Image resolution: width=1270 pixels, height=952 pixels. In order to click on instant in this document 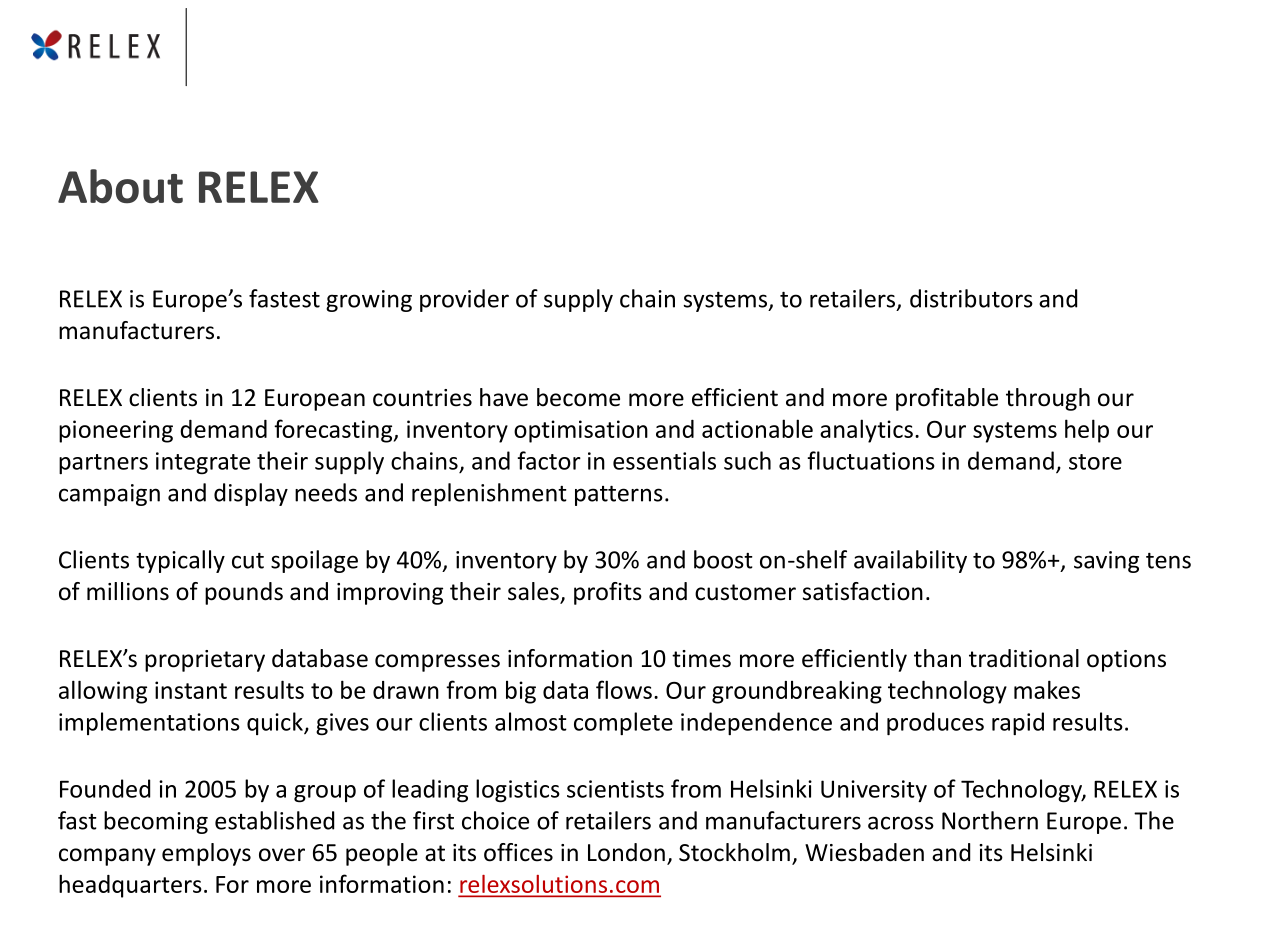, I will do `click(191, 690)`.
